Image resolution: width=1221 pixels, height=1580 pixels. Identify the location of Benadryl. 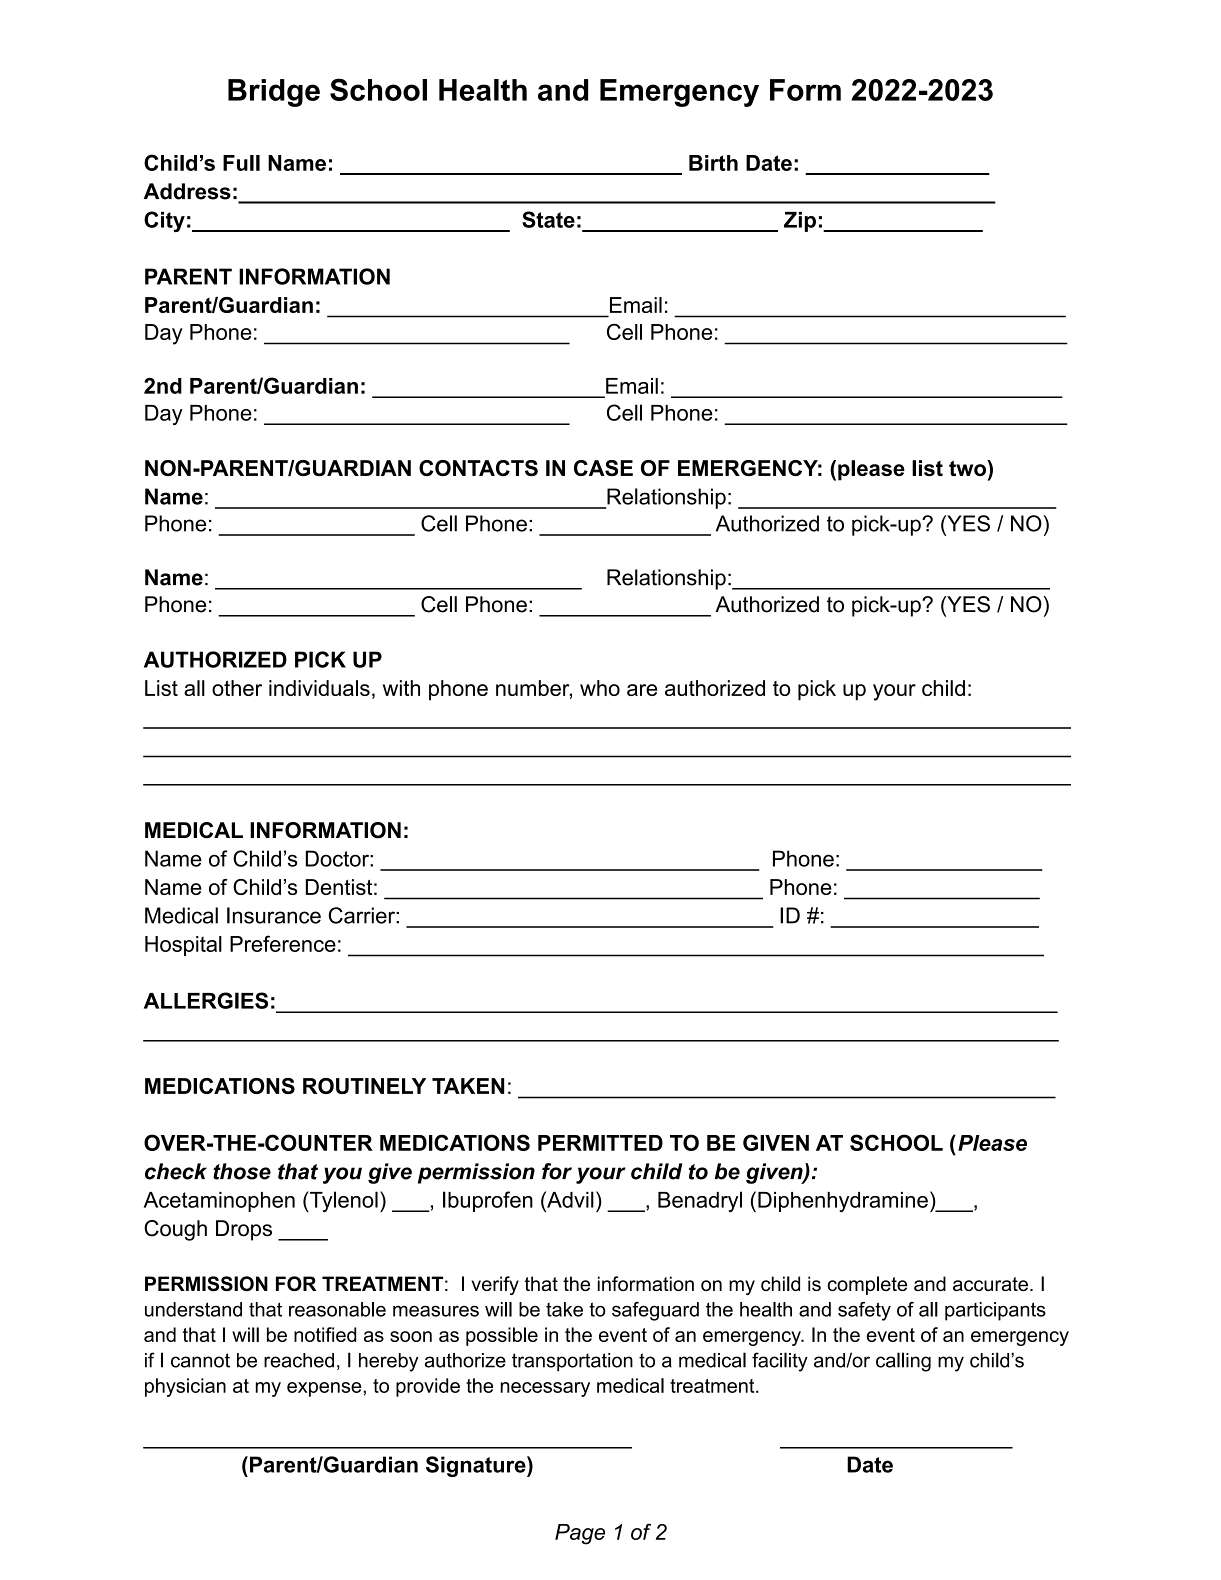
(700, 1201).
